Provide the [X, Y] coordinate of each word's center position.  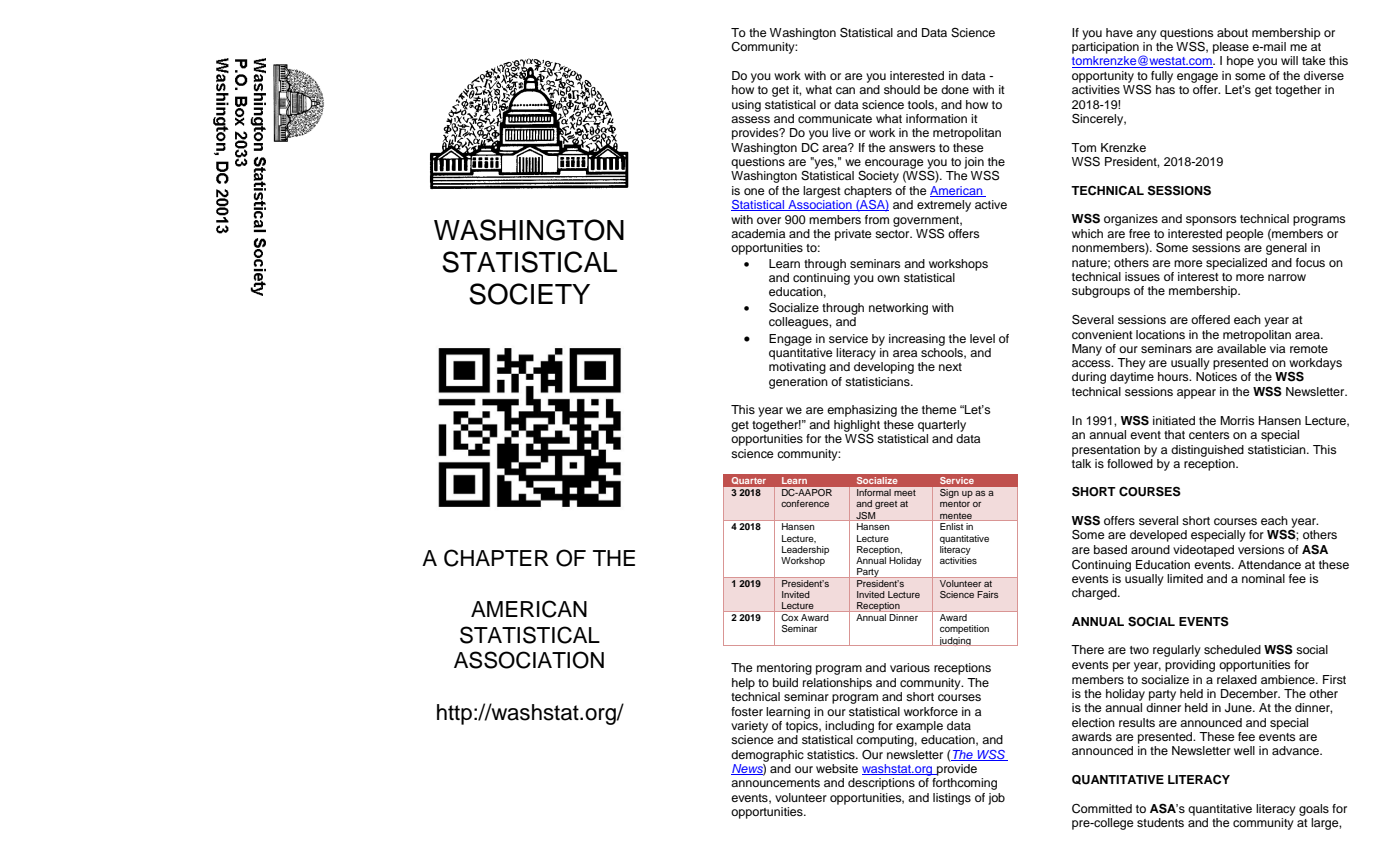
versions [1261, 549]
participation [1105, 48]
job [996, 799]
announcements [775, 783]
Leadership [805, 550]
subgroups [1101, 292]
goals [1314, 810]
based [1110, 549]
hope [1240, 62]
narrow [1287, 277]
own [888, 278]
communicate [835, 118]
